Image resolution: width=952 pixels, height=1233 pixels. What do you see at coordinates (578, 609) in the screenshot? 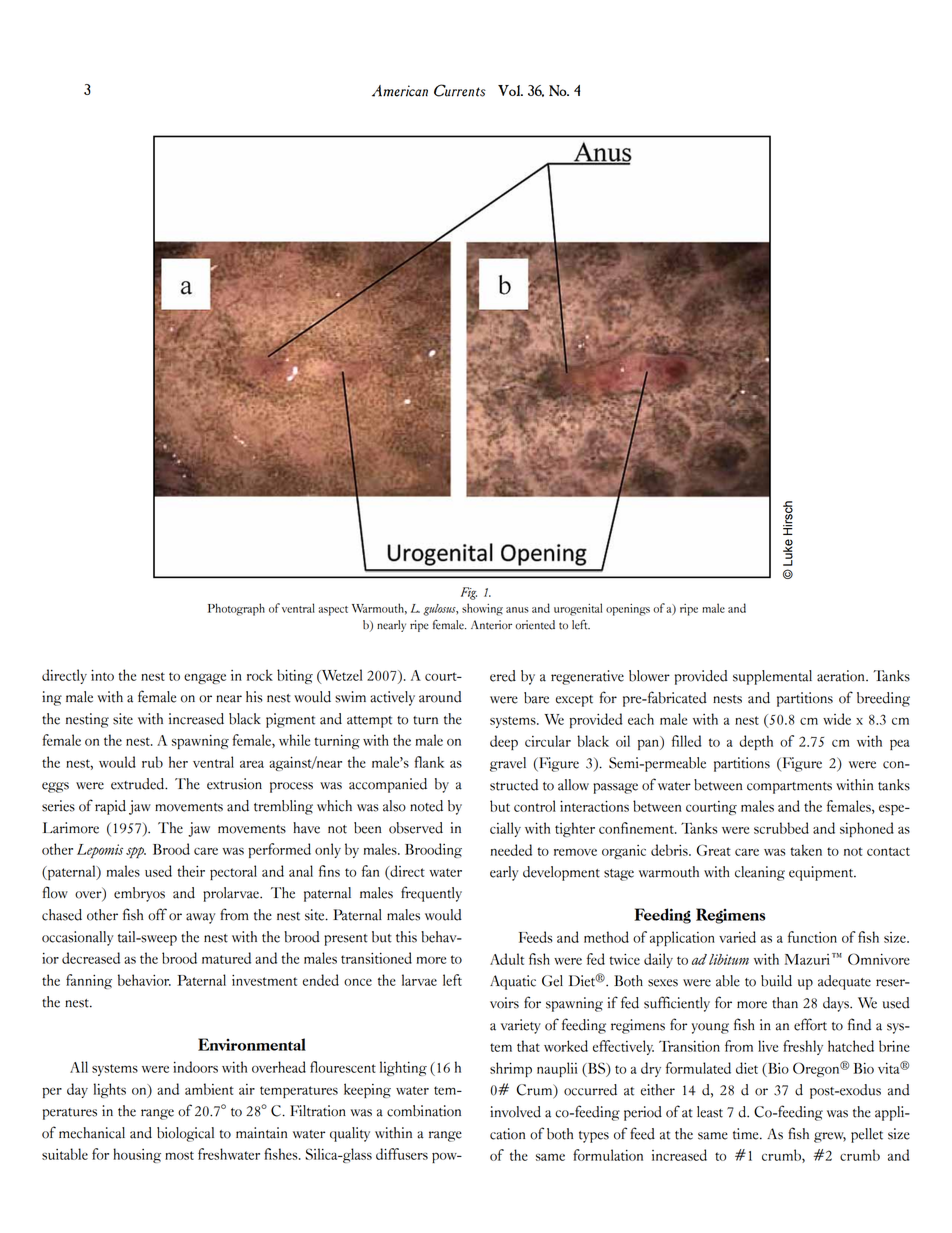
I see `urogenital` at bounding box center [578, 609].
